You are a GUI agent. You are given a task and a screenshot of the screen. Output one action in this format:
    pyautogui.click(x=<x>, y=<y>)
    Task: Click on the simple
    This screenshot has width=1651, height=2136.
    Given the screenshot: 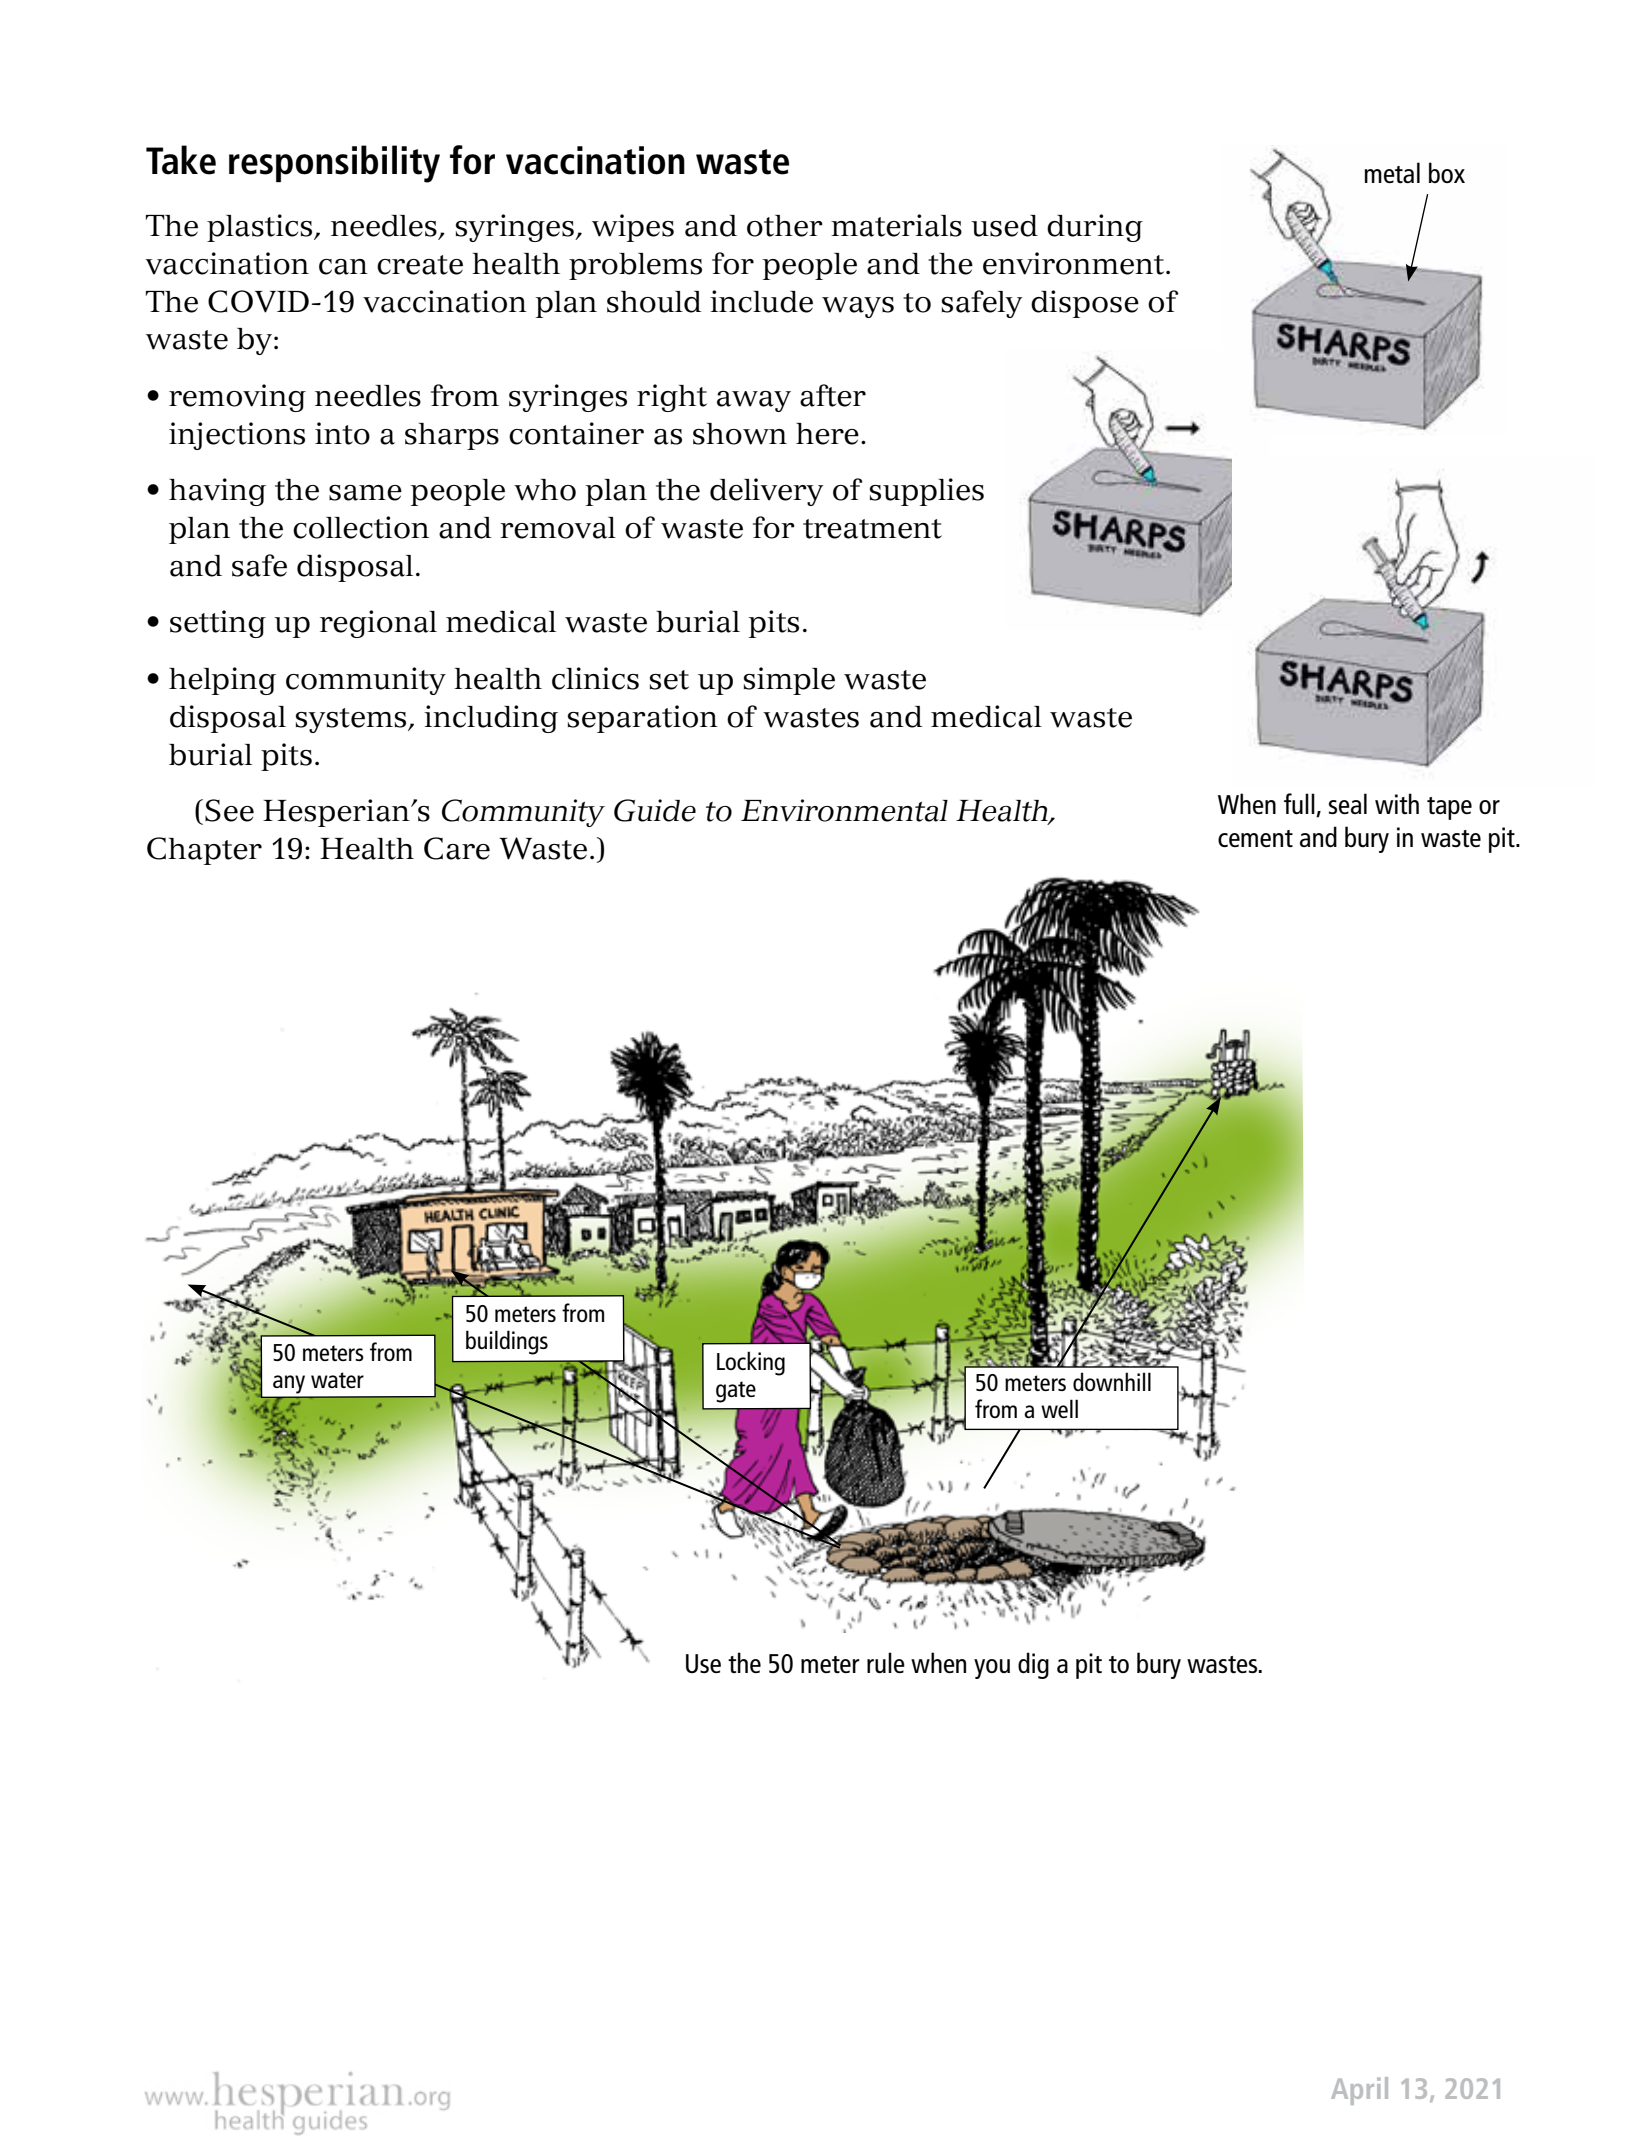 What is the action you would take?
    pyautogui.click(x=789, y=681)
